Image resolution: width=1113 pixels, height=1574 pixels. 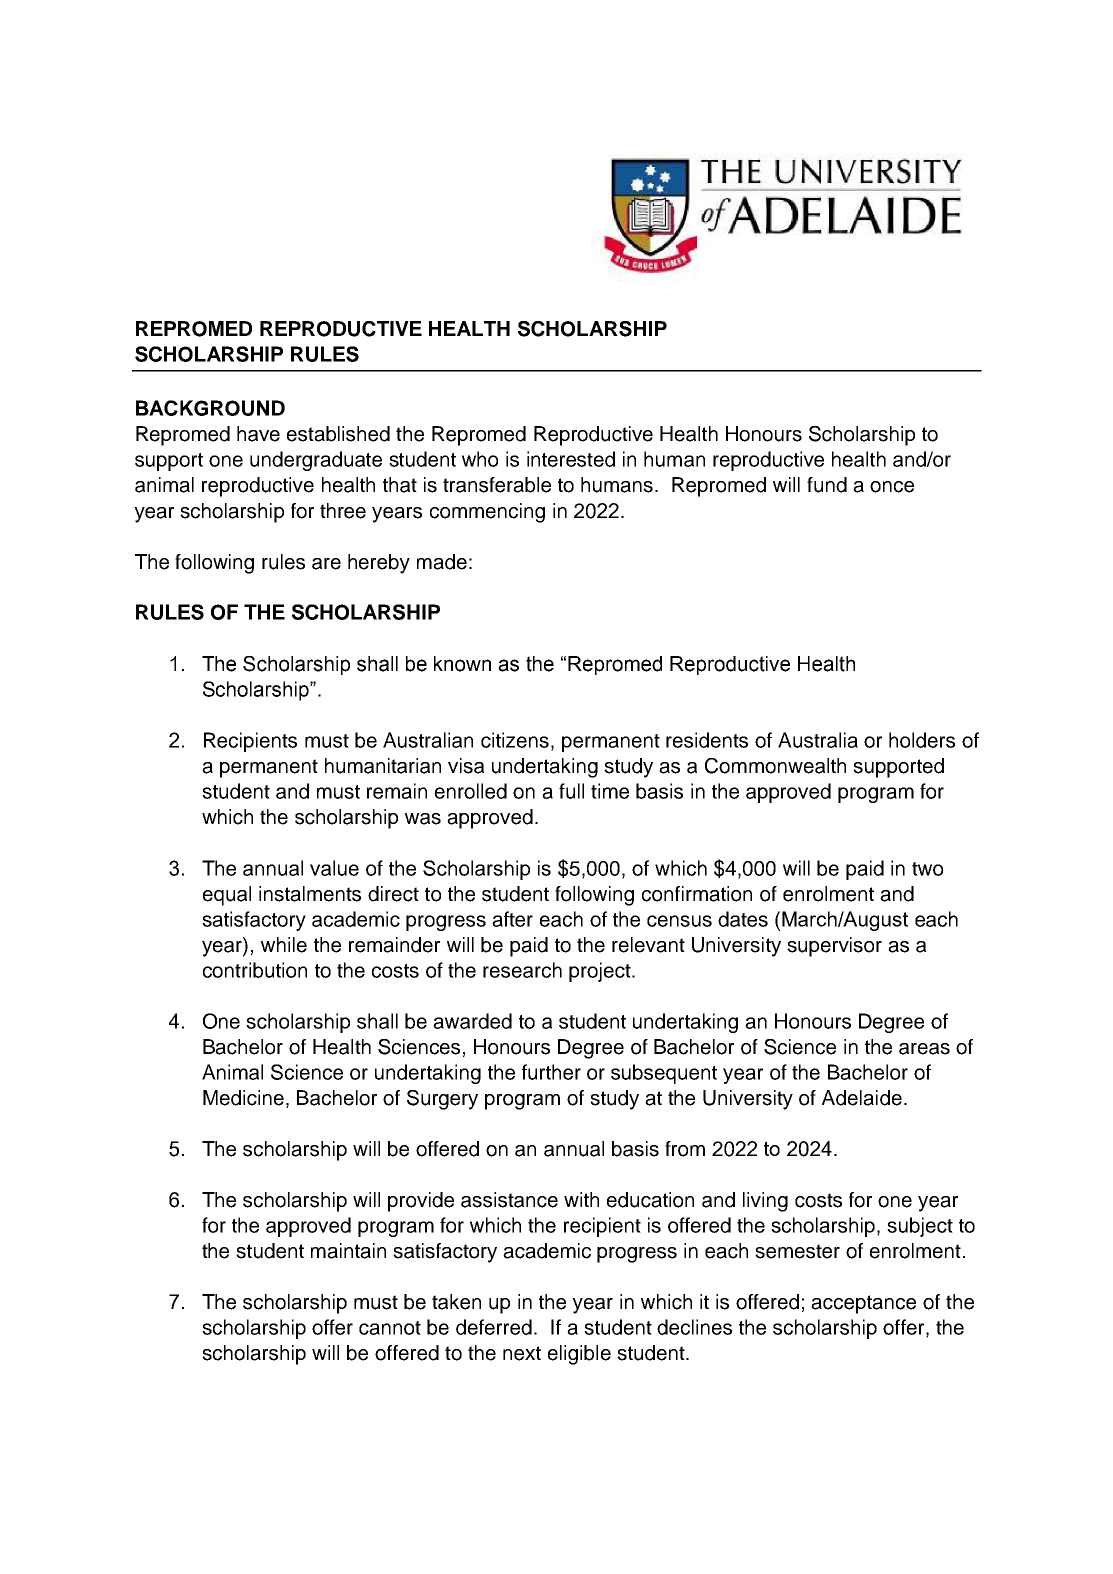 I want to click on interested, so click(x=571, y=459).
